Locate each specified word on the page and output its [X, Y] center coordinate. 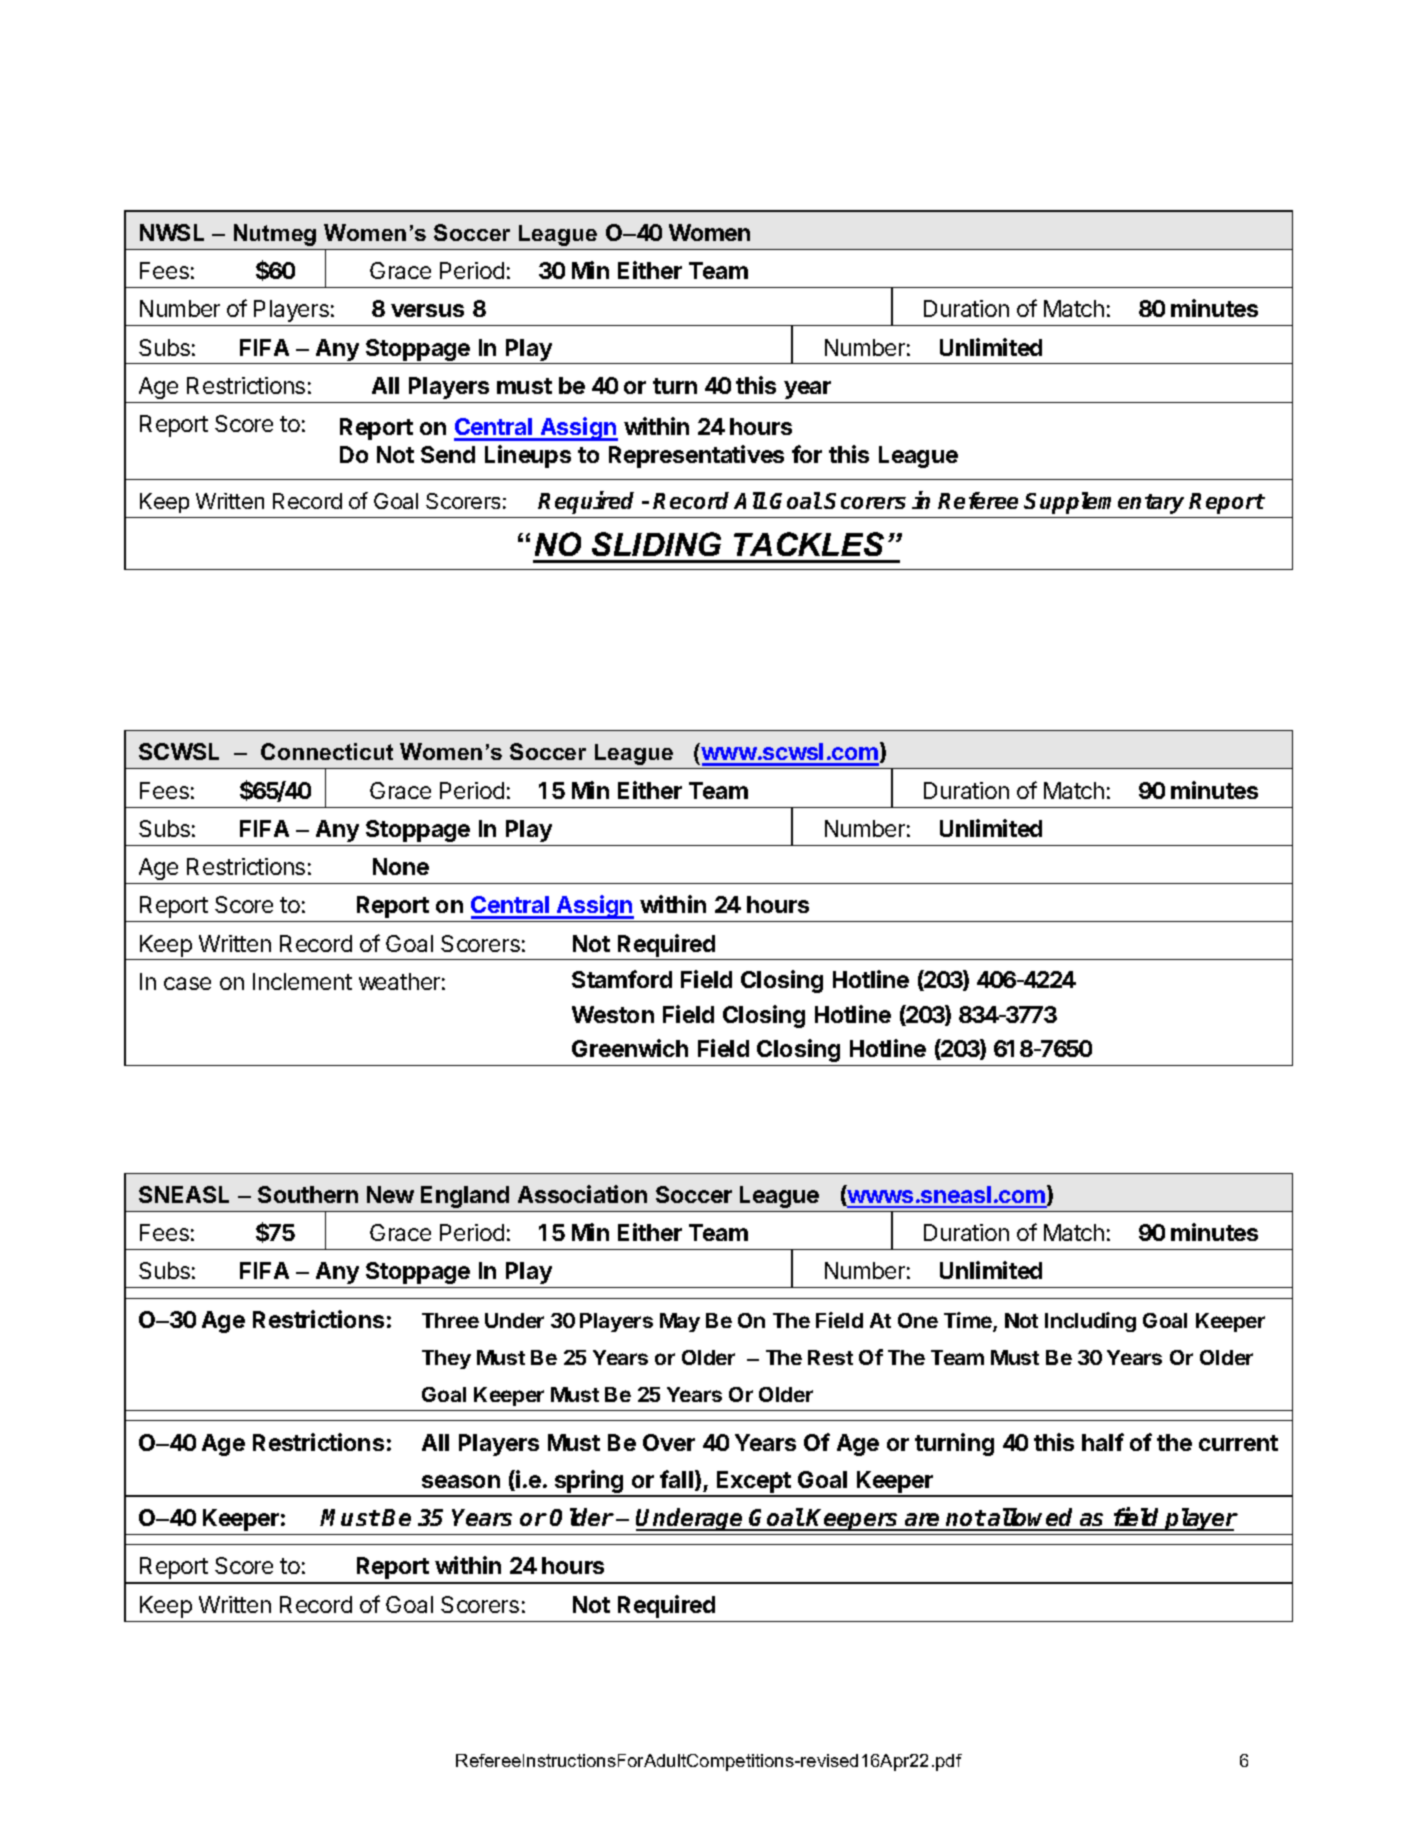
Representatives [696, 456]
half [1103, 1442]
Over [669, 1442]
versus [427, 310]
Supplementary [1104, 503]
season [461, 1481]
